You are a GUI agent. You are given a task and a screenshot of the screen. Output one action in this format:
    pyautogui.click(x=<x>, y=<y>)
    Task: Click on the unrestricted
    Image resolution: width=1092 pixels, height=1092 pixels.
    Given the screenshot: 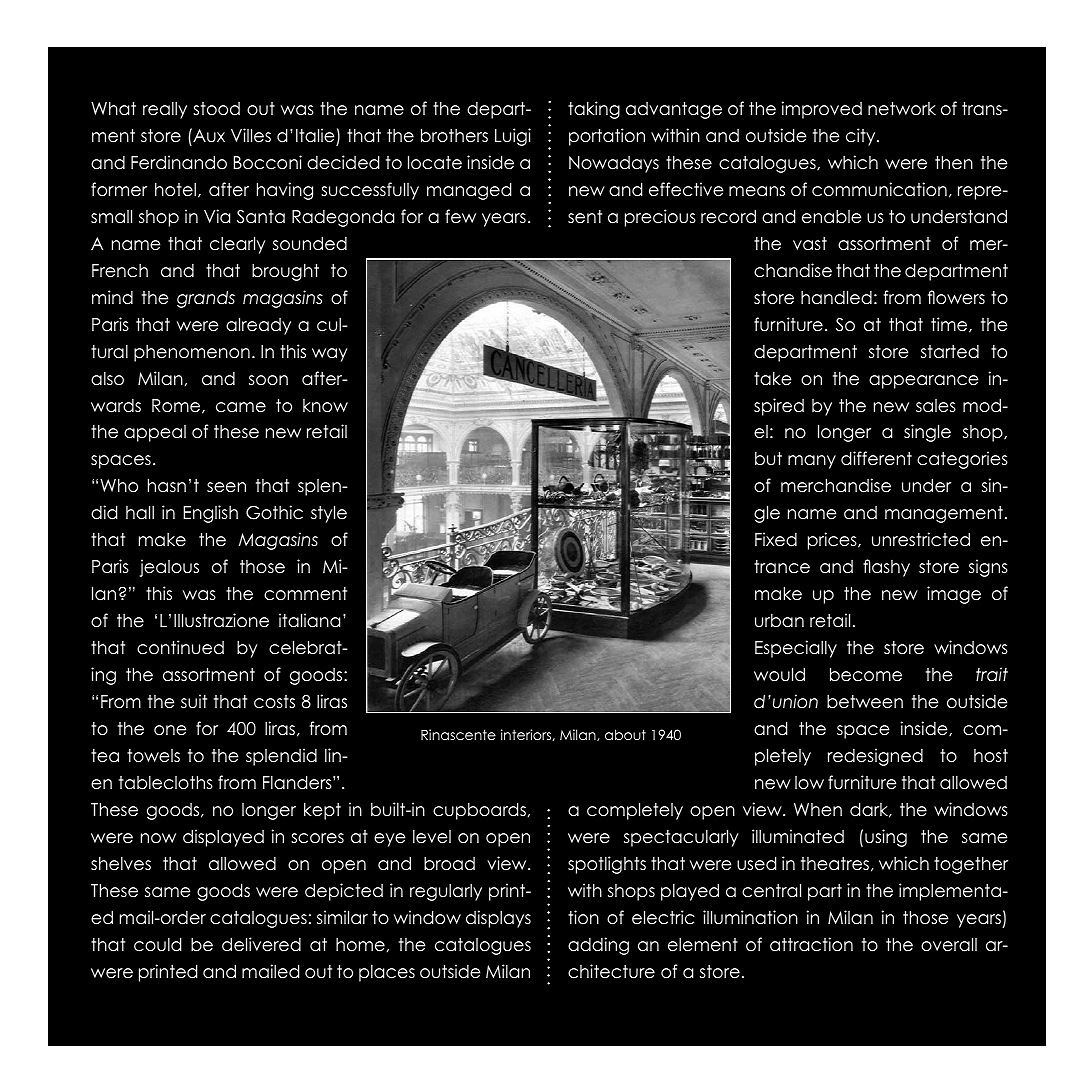 What is the action you would take?
    pyautogui.click(x=921, y=539)
